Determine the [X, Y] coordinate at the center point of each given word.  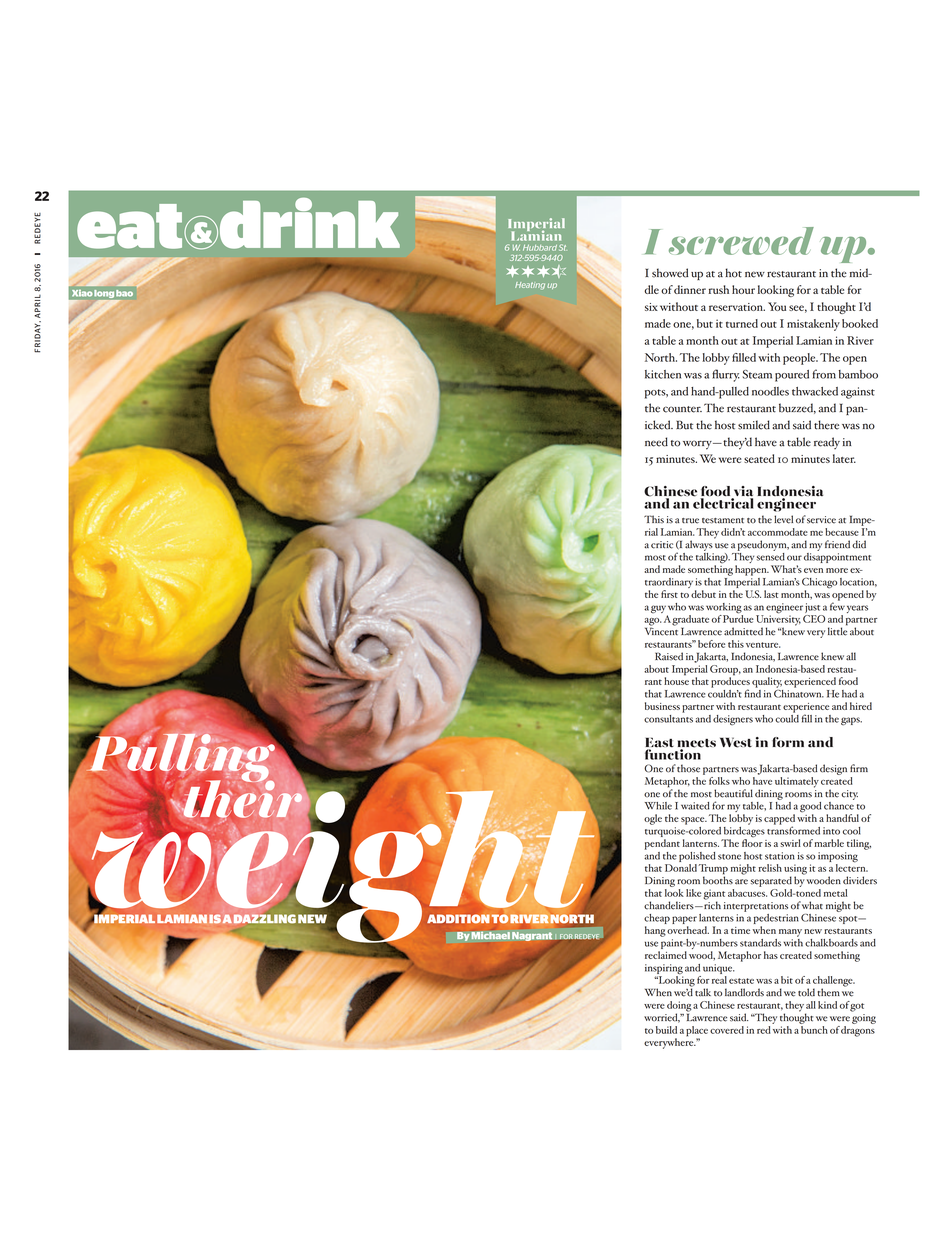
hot [733, 273]
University [778, 620]
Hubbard [540, 248]
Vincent [661, 630]
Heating [530, 286]
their [243, 798]
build [666, 1030]
